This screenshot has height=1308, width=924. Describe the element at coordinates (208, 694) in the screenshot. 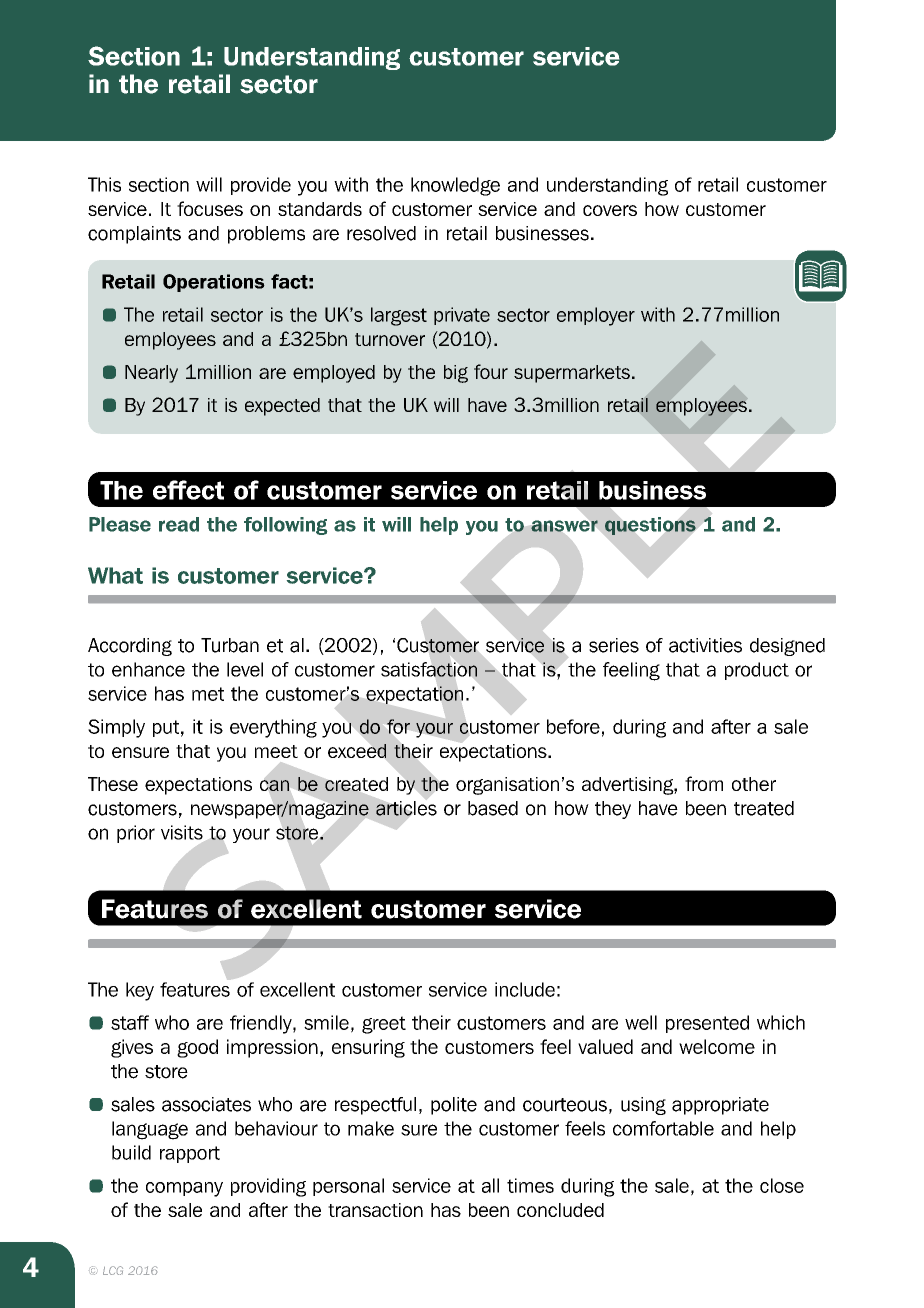

I see `met` at that location.
